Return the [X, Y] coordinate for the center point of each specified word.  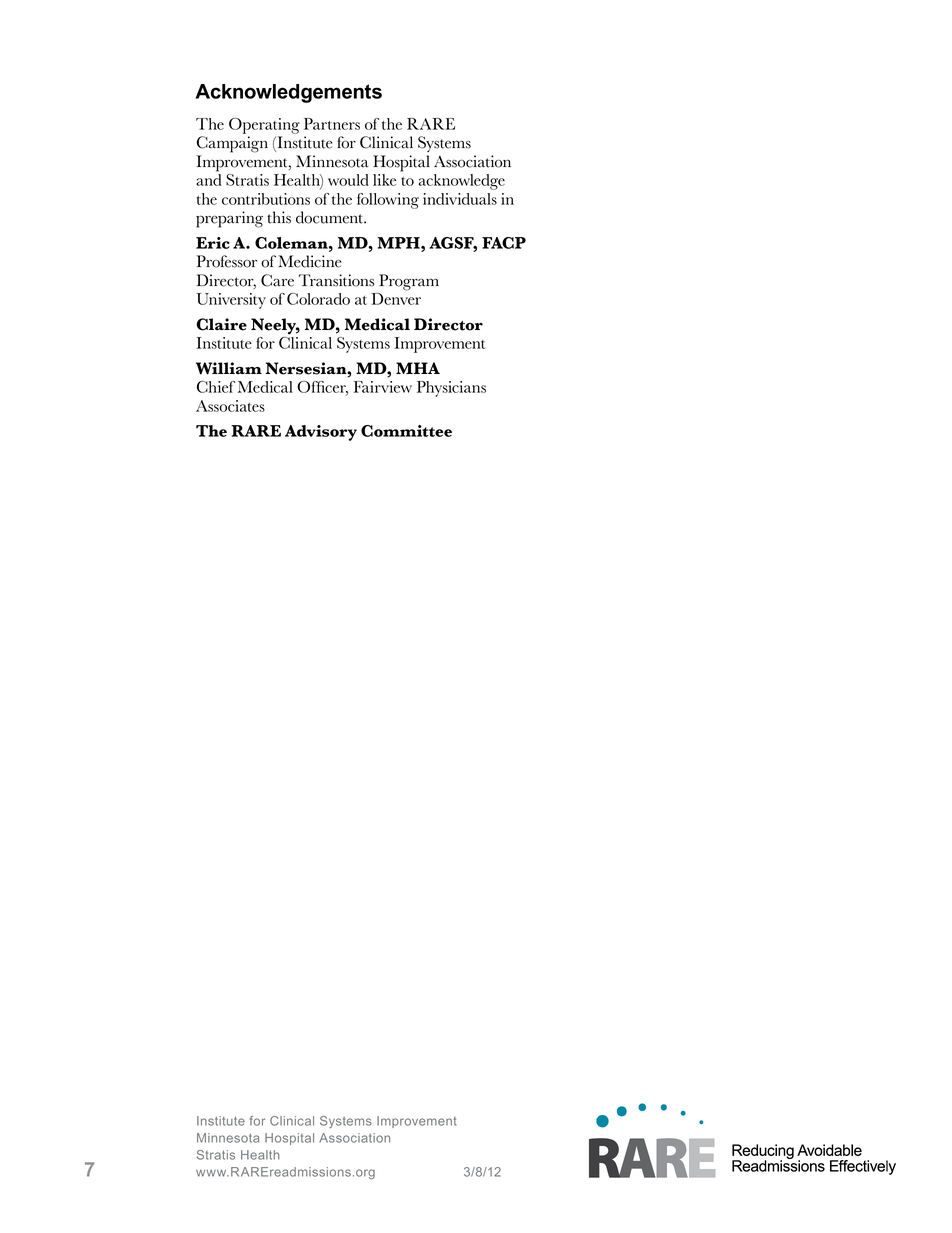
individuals [460, 199]
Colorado [318, 299]
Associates [230, 406]
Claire [221, 324]
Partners [332, 124]
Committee [406, 431]
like [384, 180]
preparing [229, 219]
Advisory [321, 433]
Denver [396, 299]
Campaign [232, 144]
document [330, 217]
